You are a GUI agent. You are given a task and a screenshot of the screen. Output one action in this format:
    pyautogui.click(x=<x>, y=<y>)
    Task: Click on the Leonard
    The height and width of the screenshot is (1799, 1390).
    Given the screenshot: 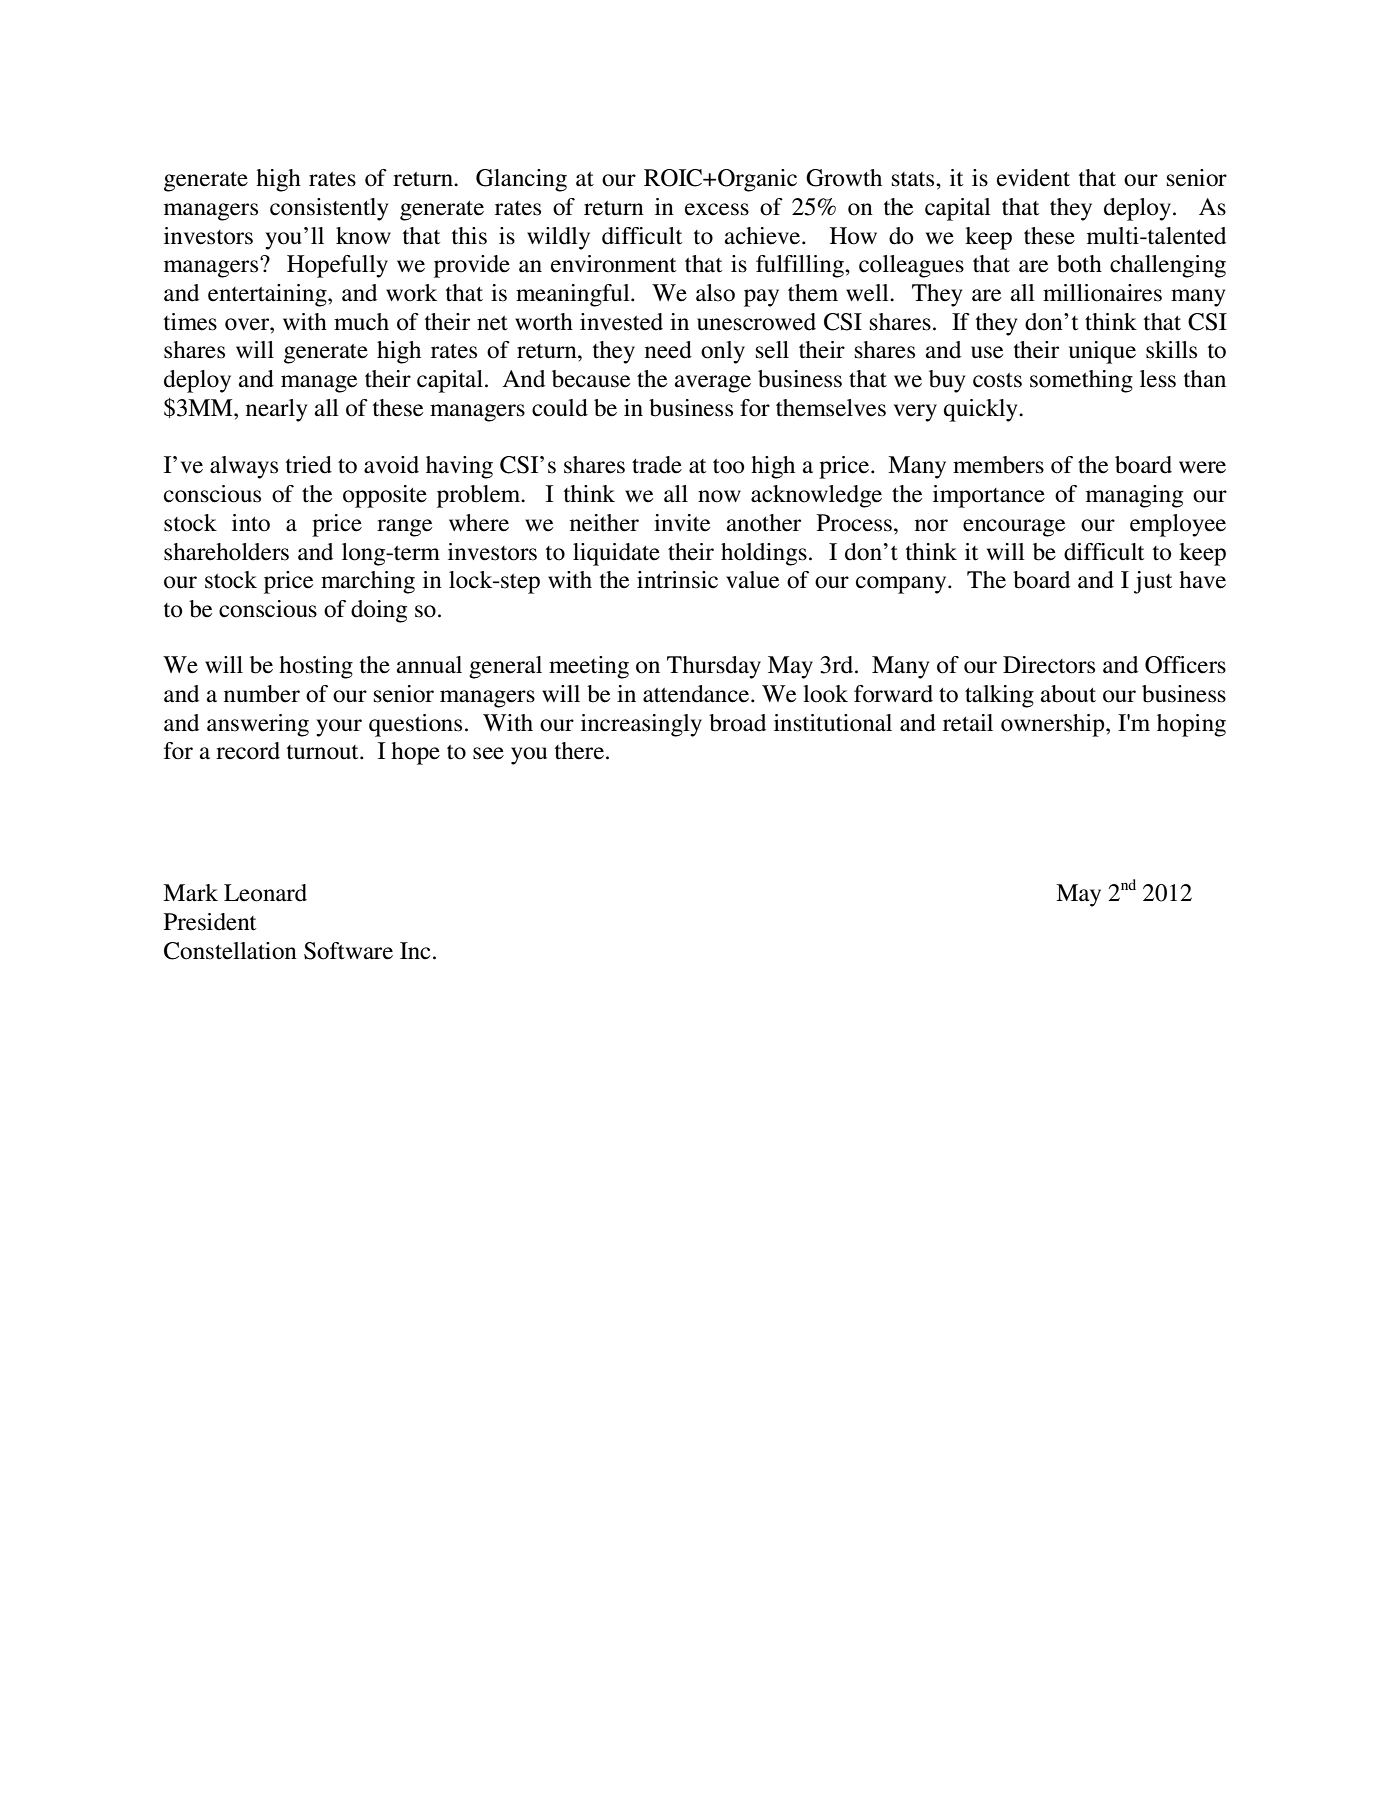 What is the action you would take?
    pyautogui.click(x=265, y=893)
